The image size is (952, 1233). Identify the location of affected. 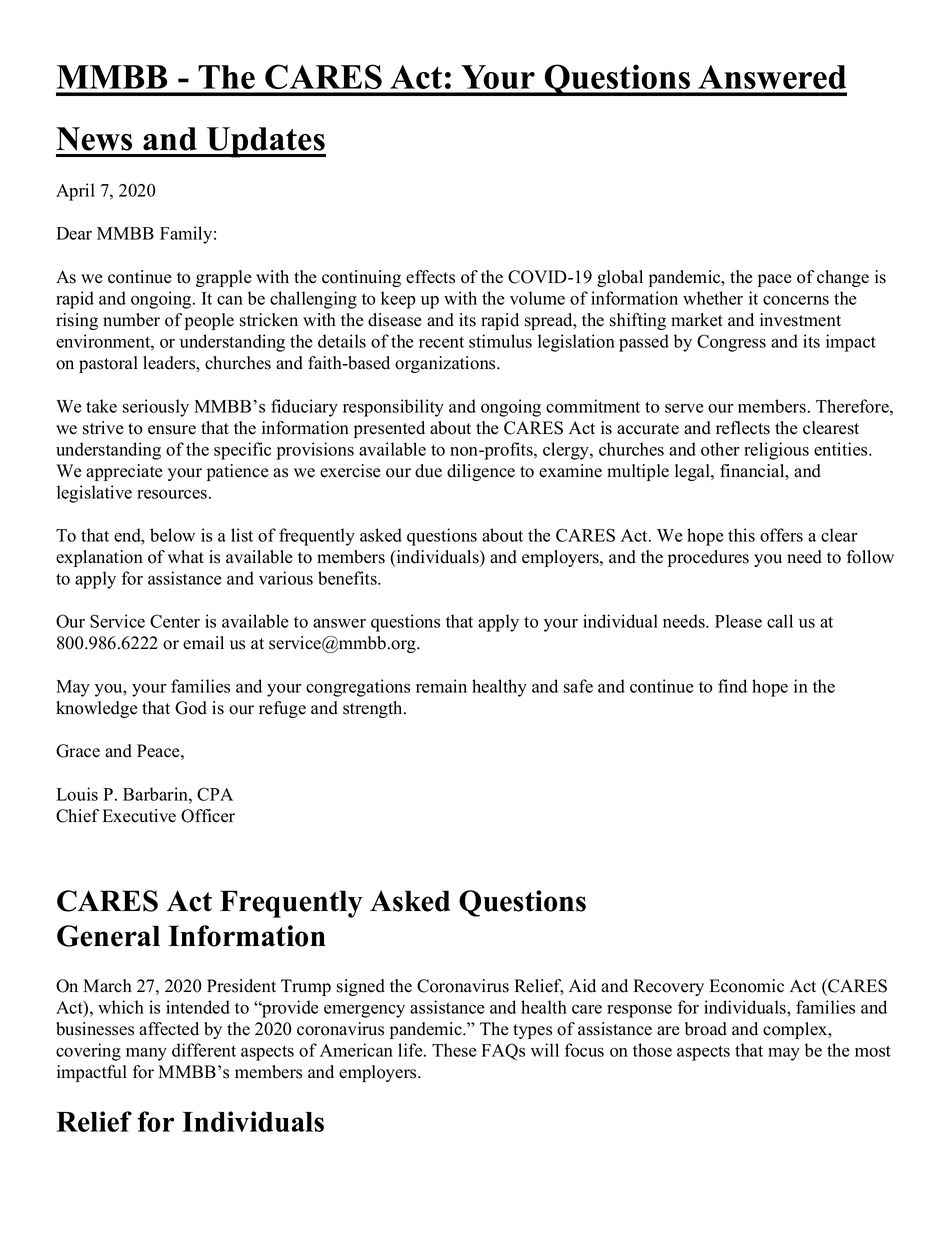
(169, 1029).
